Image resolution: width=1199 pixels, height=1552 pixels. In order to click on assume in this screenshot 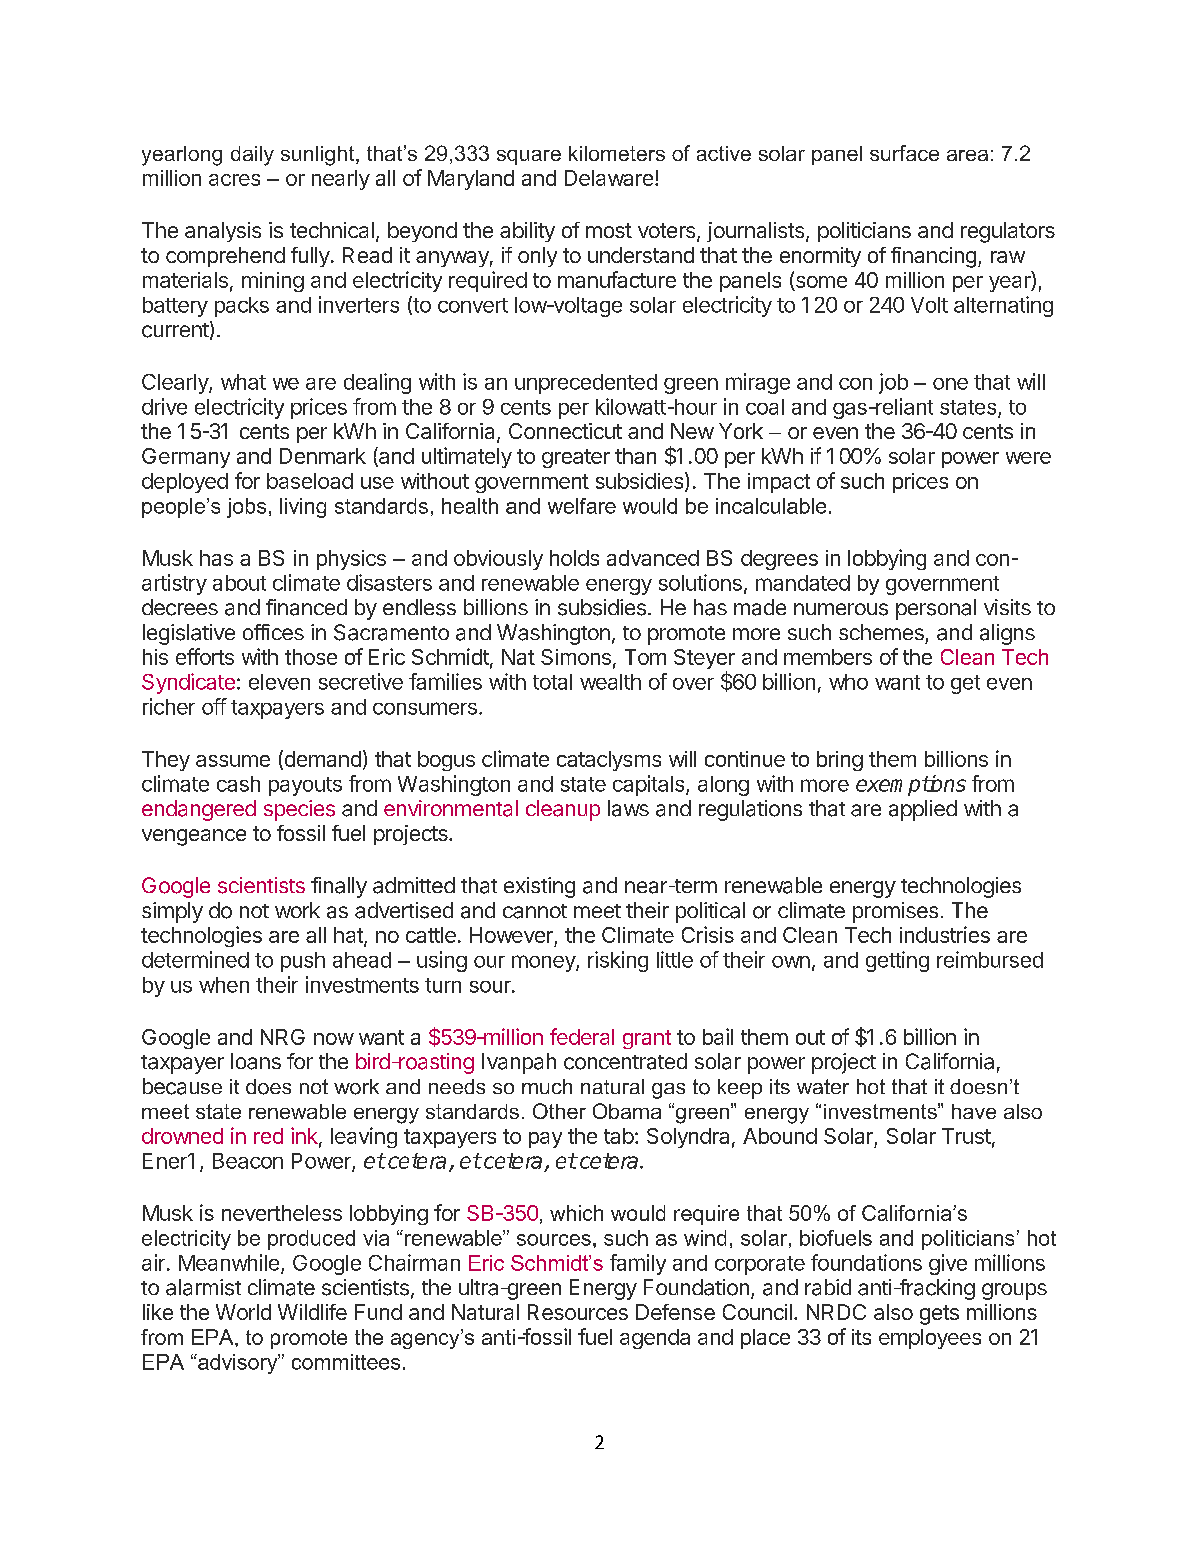, I will do `click(233, 761)`.
